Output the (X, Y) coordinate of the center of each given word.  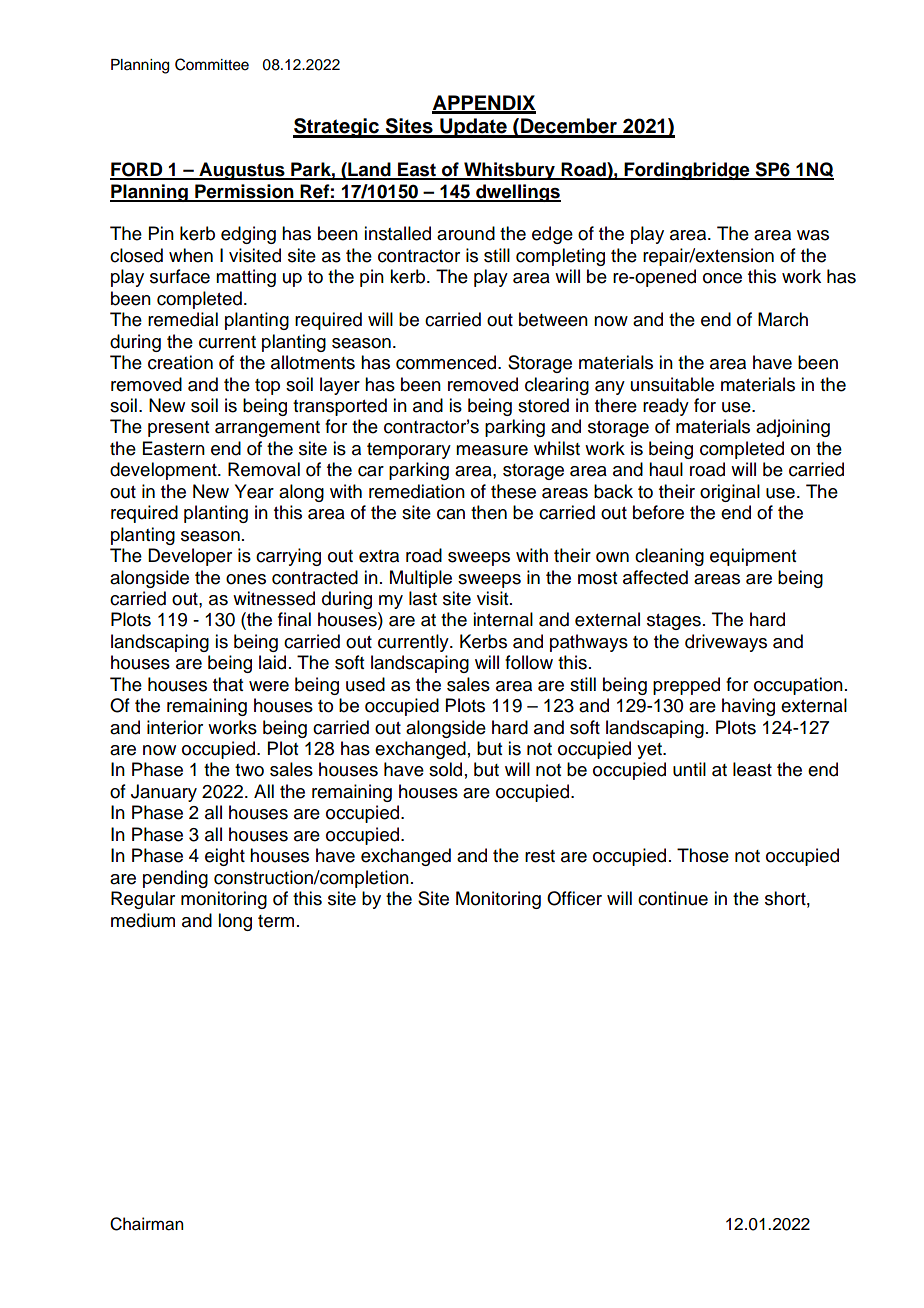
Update (473, 128)
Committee (212, 64)
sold (445, 769)
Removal (264, 469)
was (813, 235)
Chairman (146, 1224)
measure (492, 450)
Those (703, 855)
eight (225, 857)
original (730, 493)
